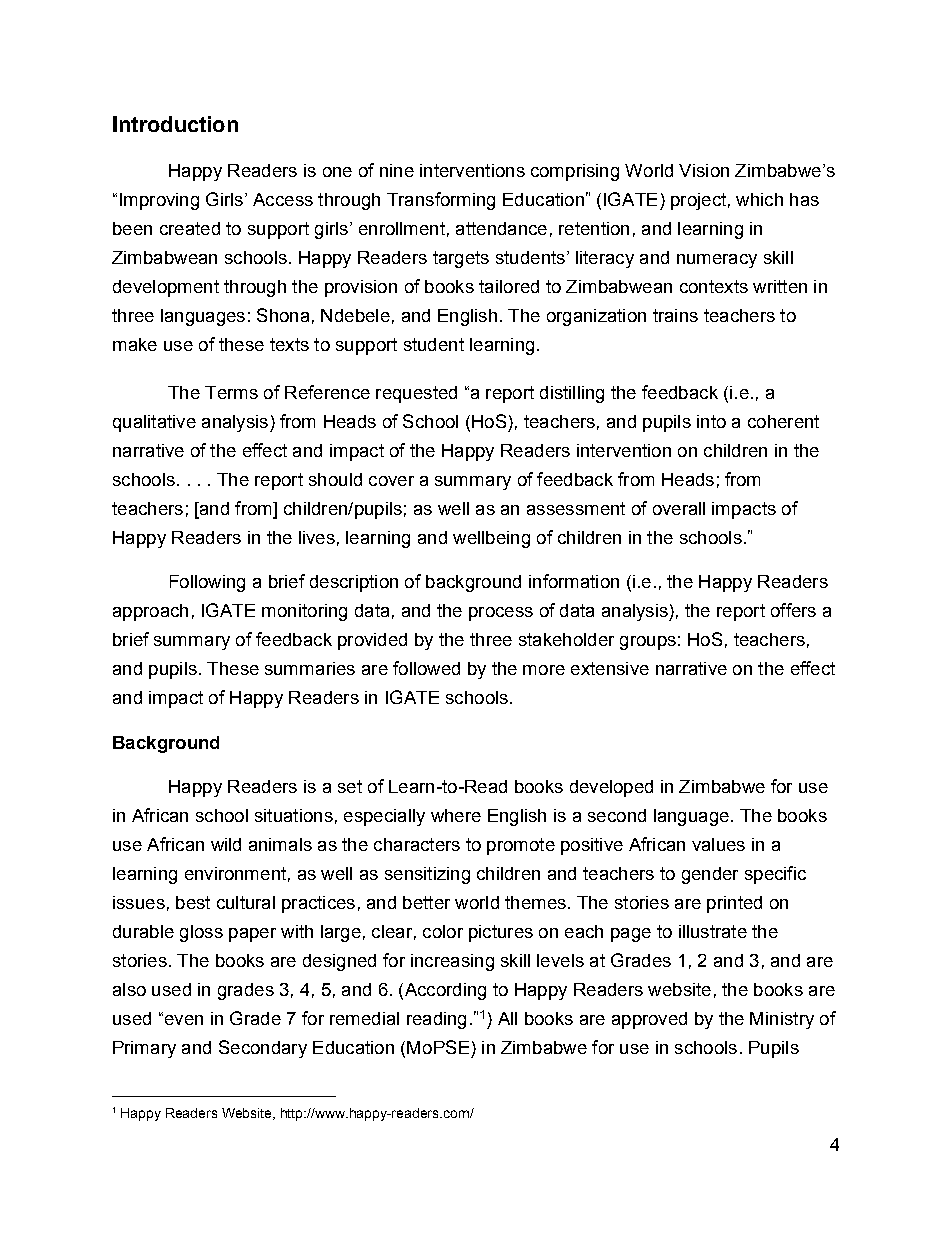 The width and height of the screenshot is (952, 1233). Describe the element at coordinates (397, 170) in the screenshot. I see `nine` at that location.
